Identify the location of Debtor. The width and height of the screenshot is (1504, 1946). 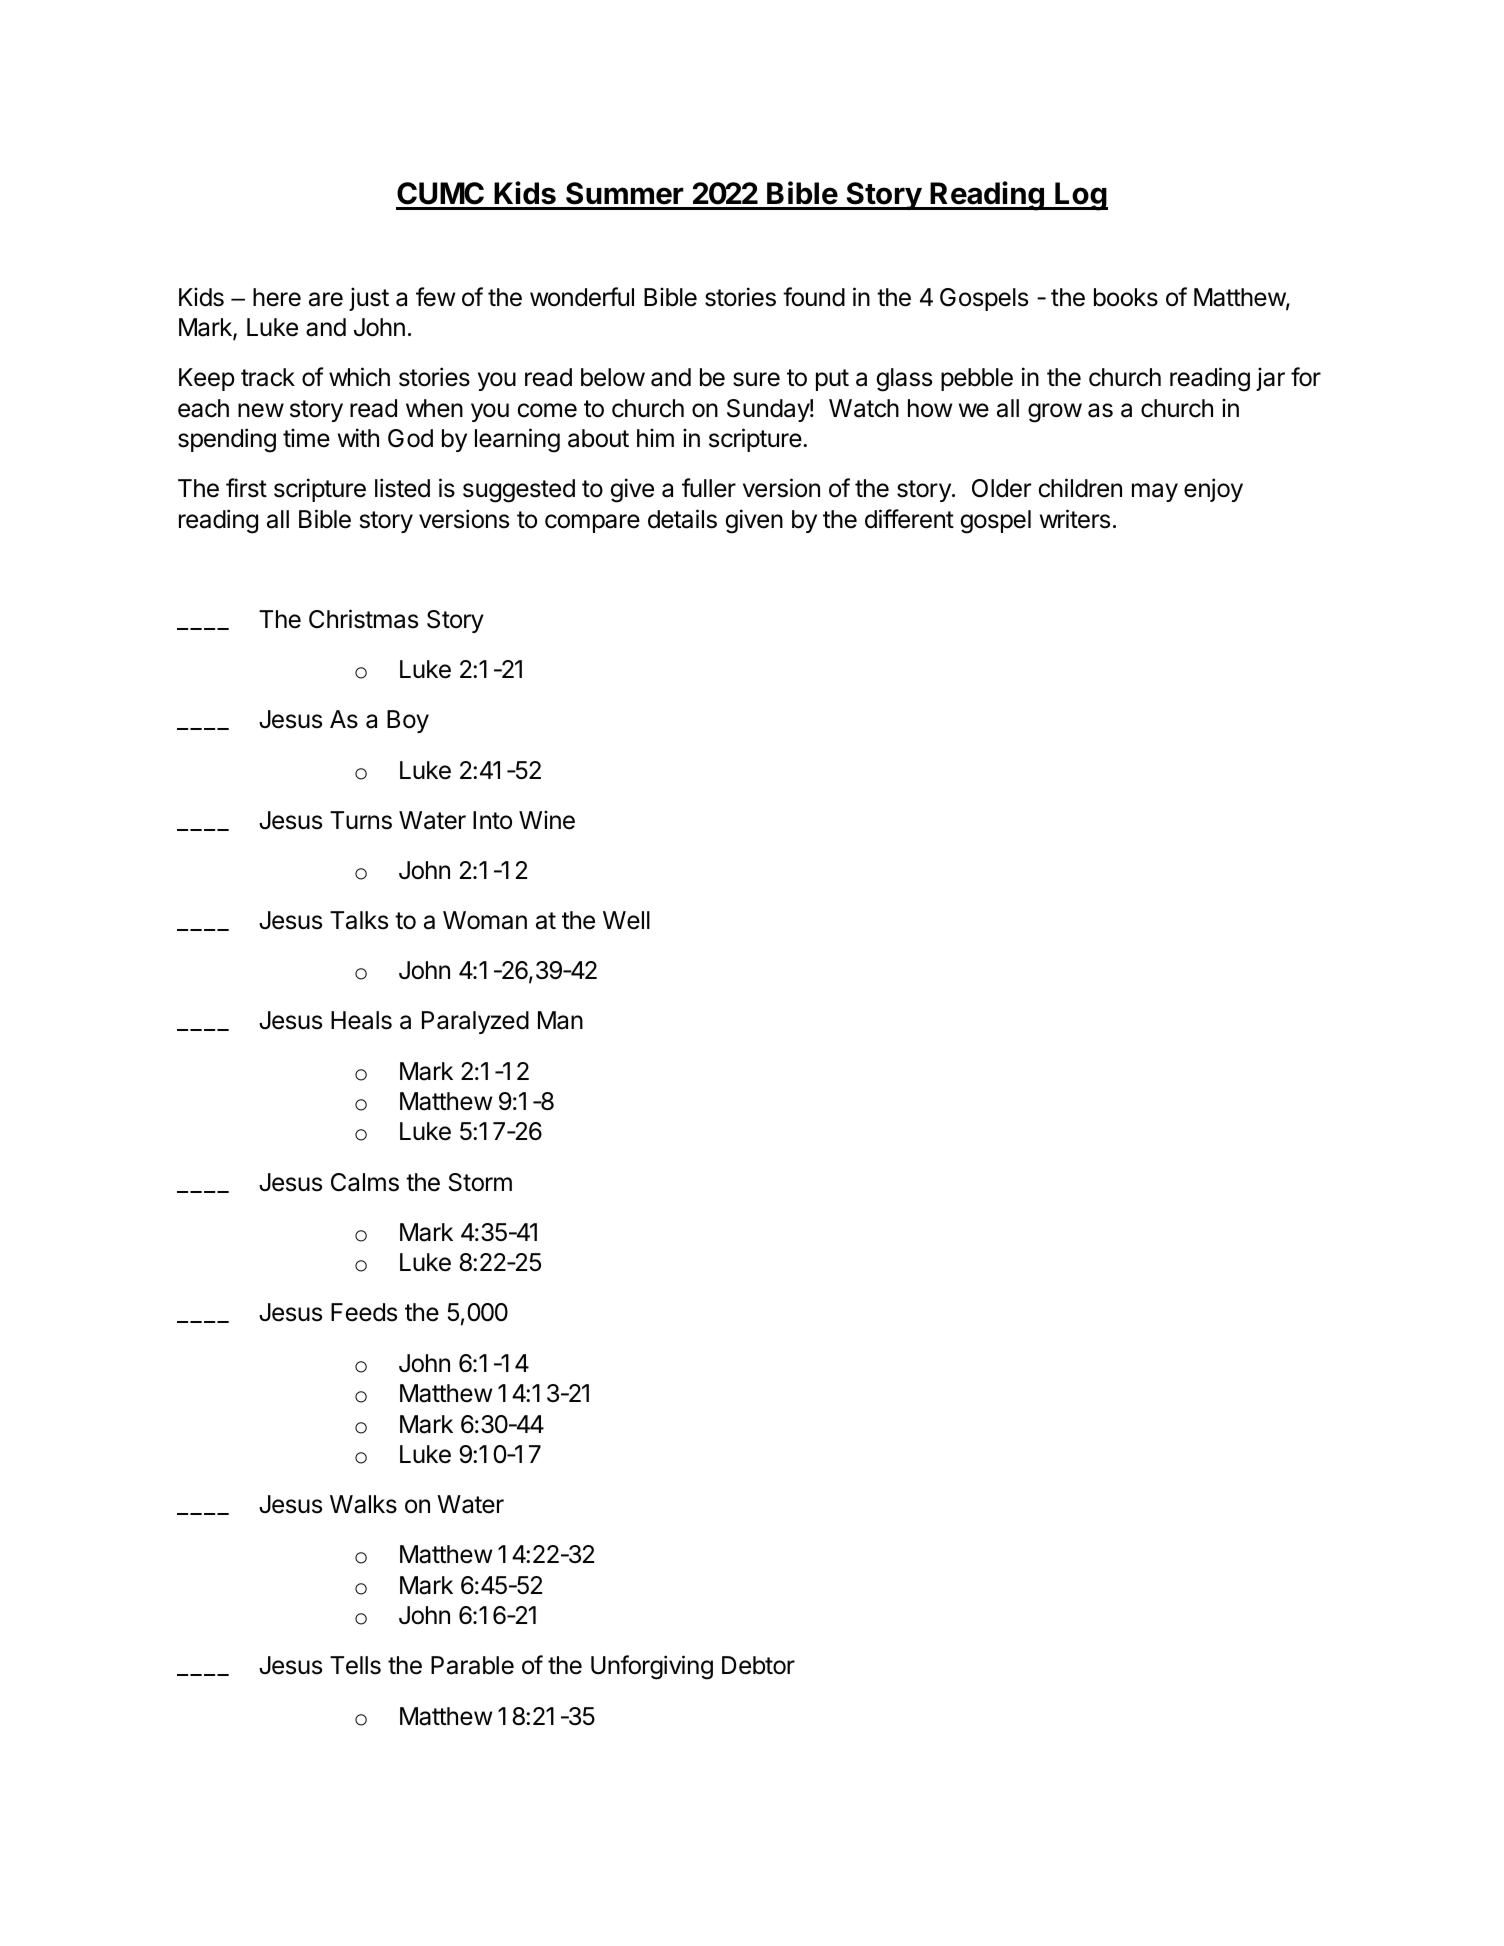
(758, 1665).
